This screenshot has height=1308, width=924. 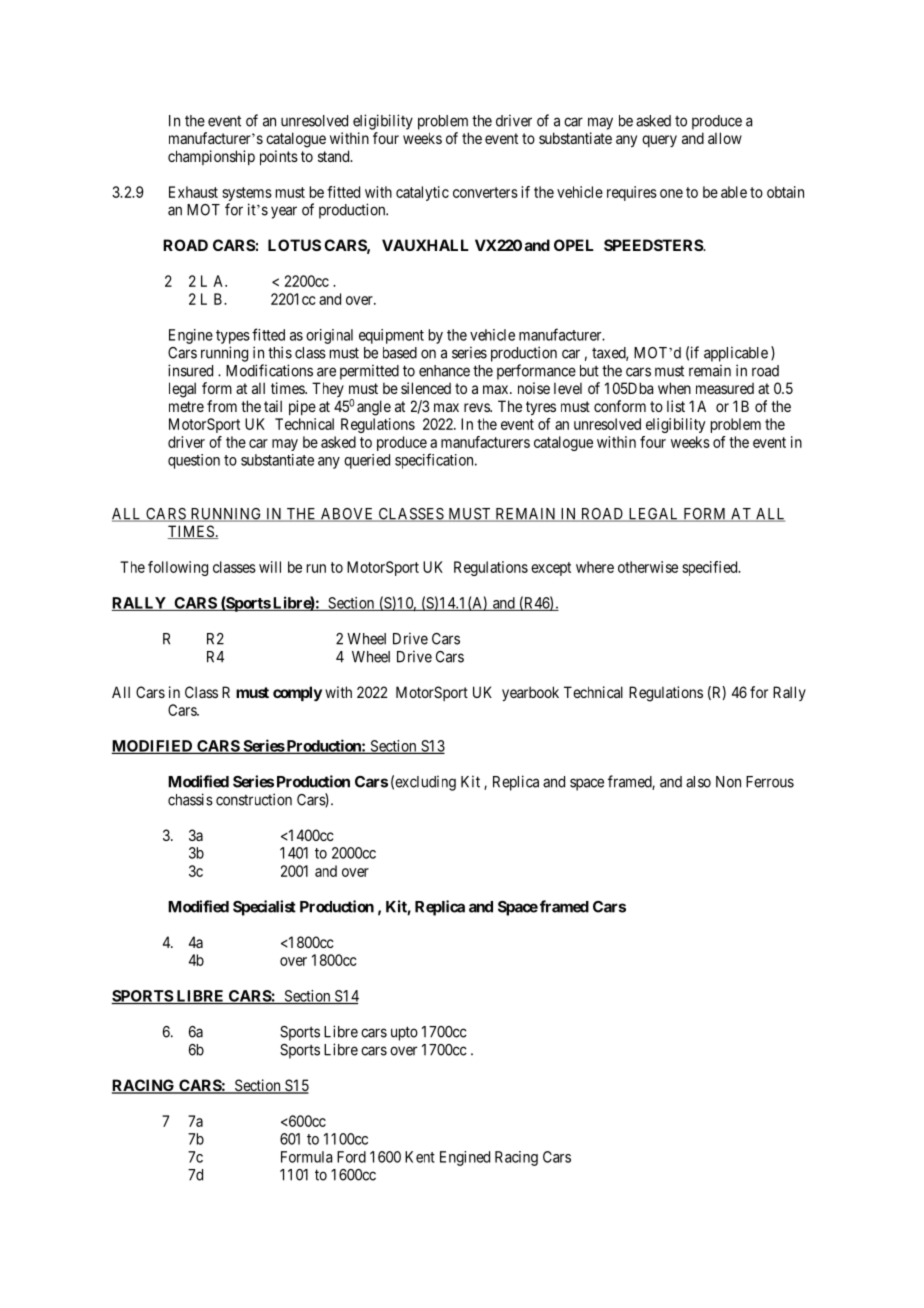 I want to click on specified, so click(x=711, y=568).
